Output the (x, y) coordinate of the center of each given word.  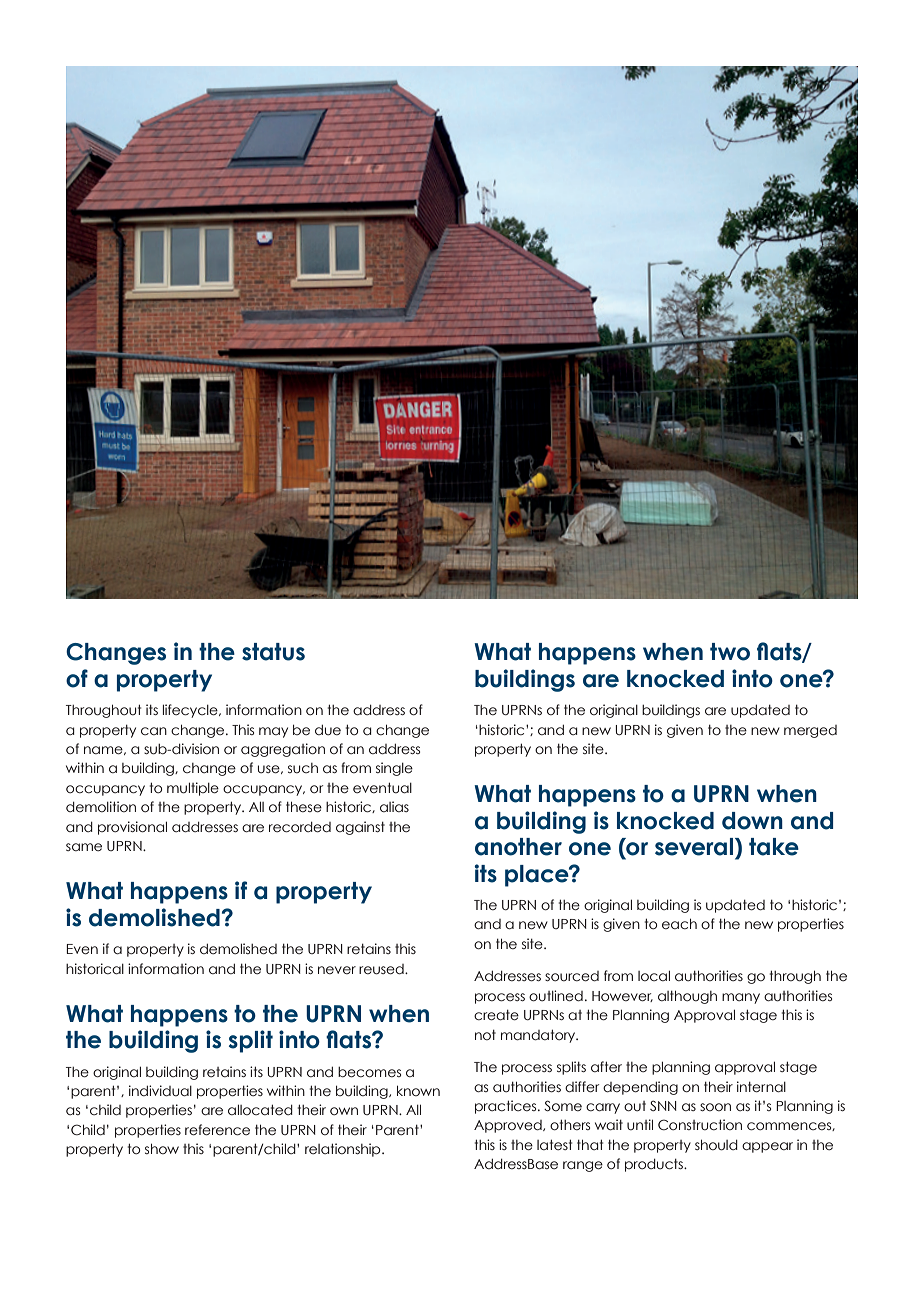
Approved (509, 1126)
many (741, 998)
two (730, 652)
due (328, 730)
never (337, 970)
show (162, 1148)
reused (382, 969)
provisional (132, 828)
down (752, 821)
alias (394, 806)
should (716, 1145)
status (273, 652)
